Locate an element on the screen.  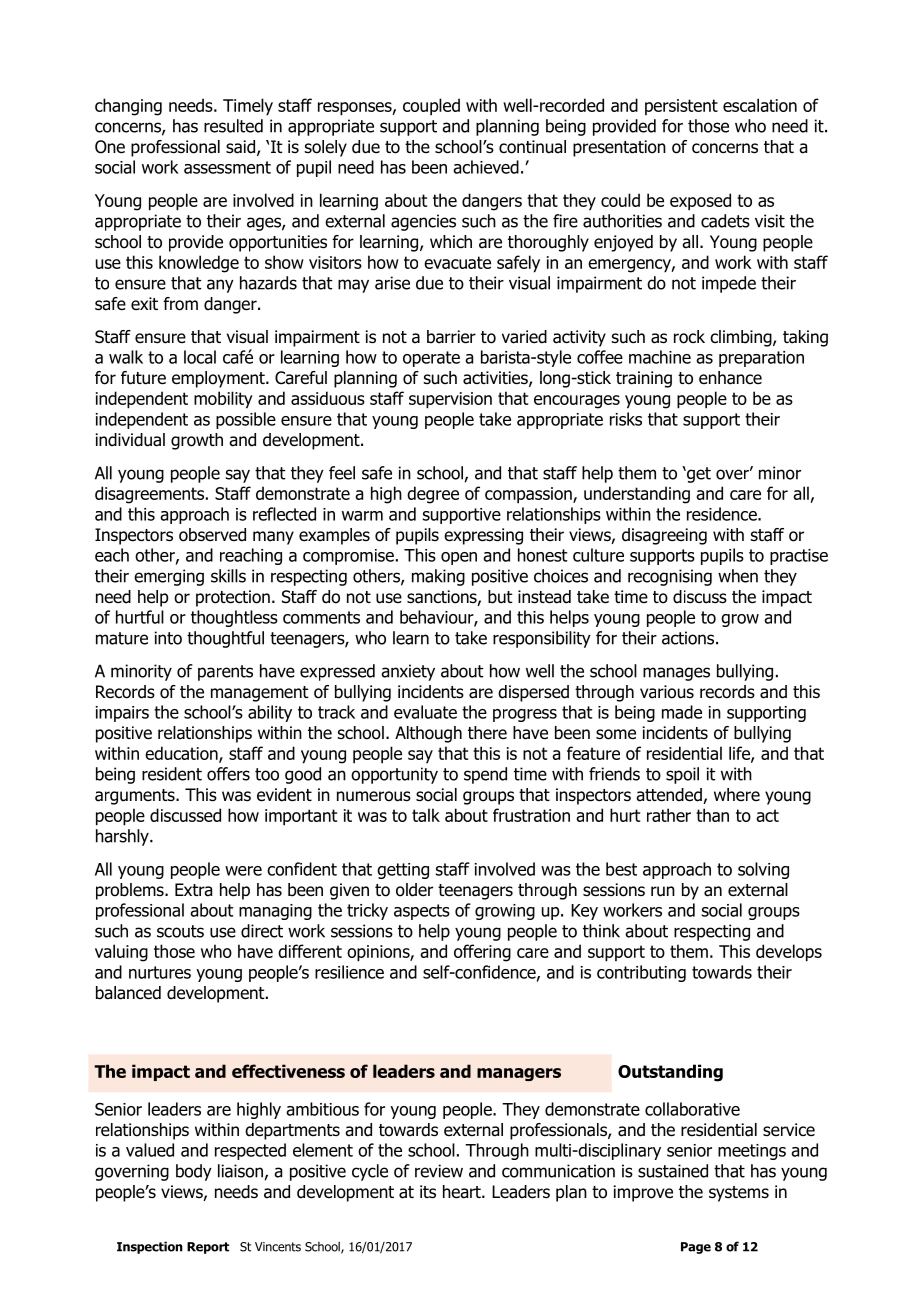
resulted is located at coordinates (233, 126).
